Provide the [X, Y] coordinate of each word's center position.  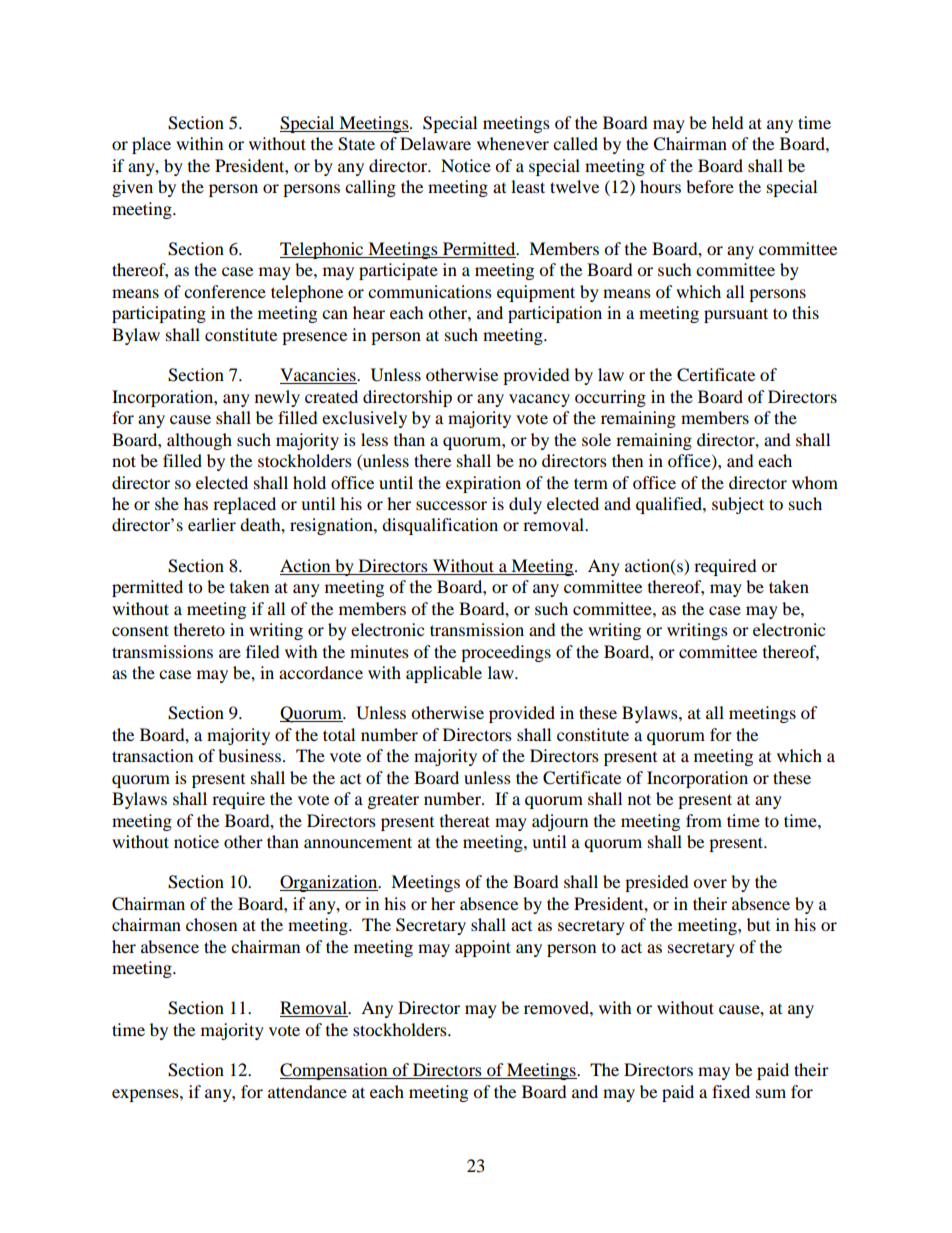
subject [738, 505]
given [132, 188]
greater [393, 802]
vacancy [539, 400]
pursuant [736, 315]
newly [277, 398]
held [728, 122]
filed [263, 651]
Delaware [435, 143]
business [251, 755]
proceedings [506, 653]
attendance [307, 1091]
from [704, 820]
